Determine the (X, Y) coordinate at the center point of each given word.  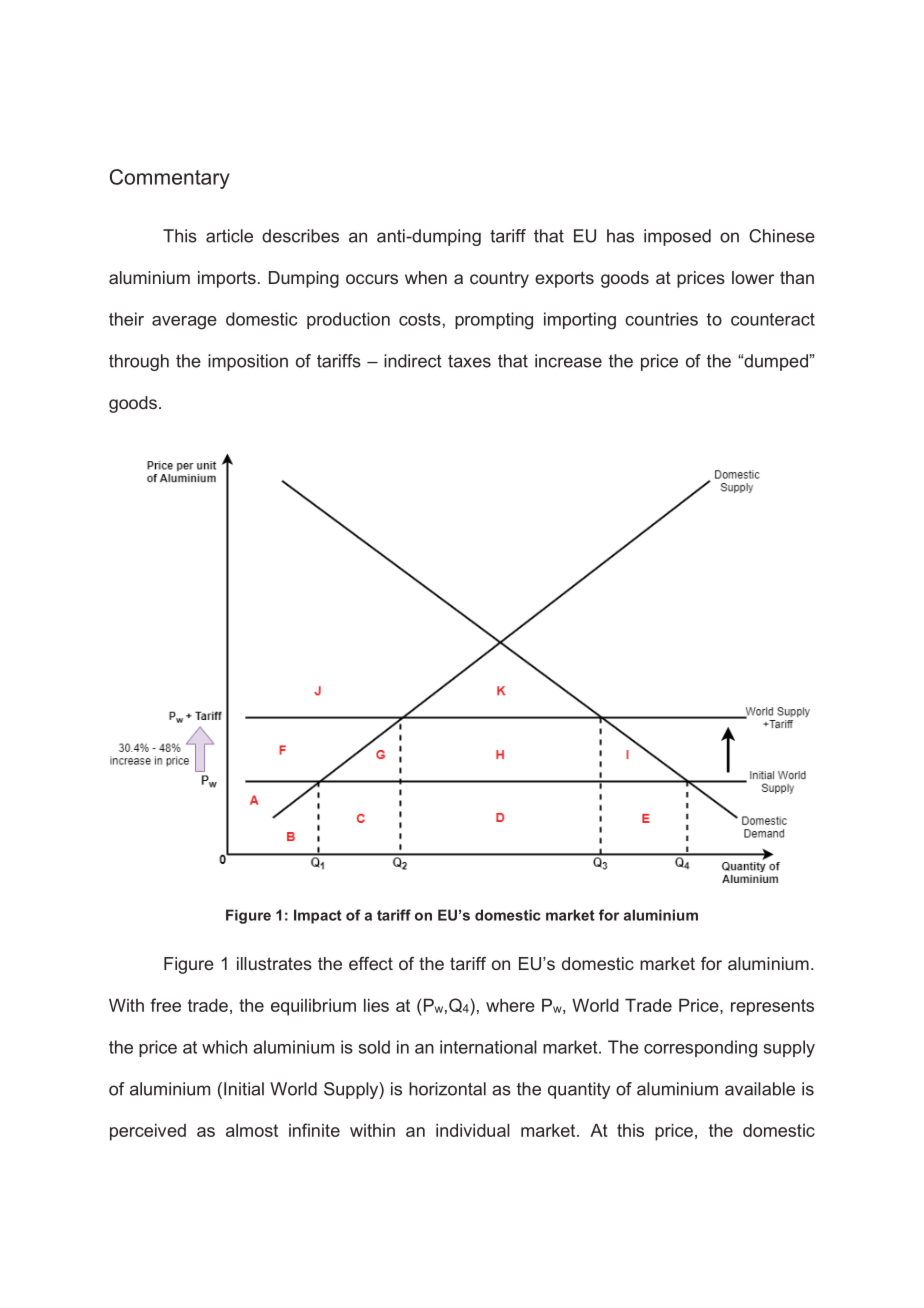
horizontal (447, 1089)
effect (371, 963)
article (229, 236)
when (426, 277)
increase (568, 361)
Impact (318, 916)
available (760, 1089)
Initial (244, 1089)
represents (772, 1007)
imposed (677, 237)
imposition (248, 362)
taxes (469, 361)
